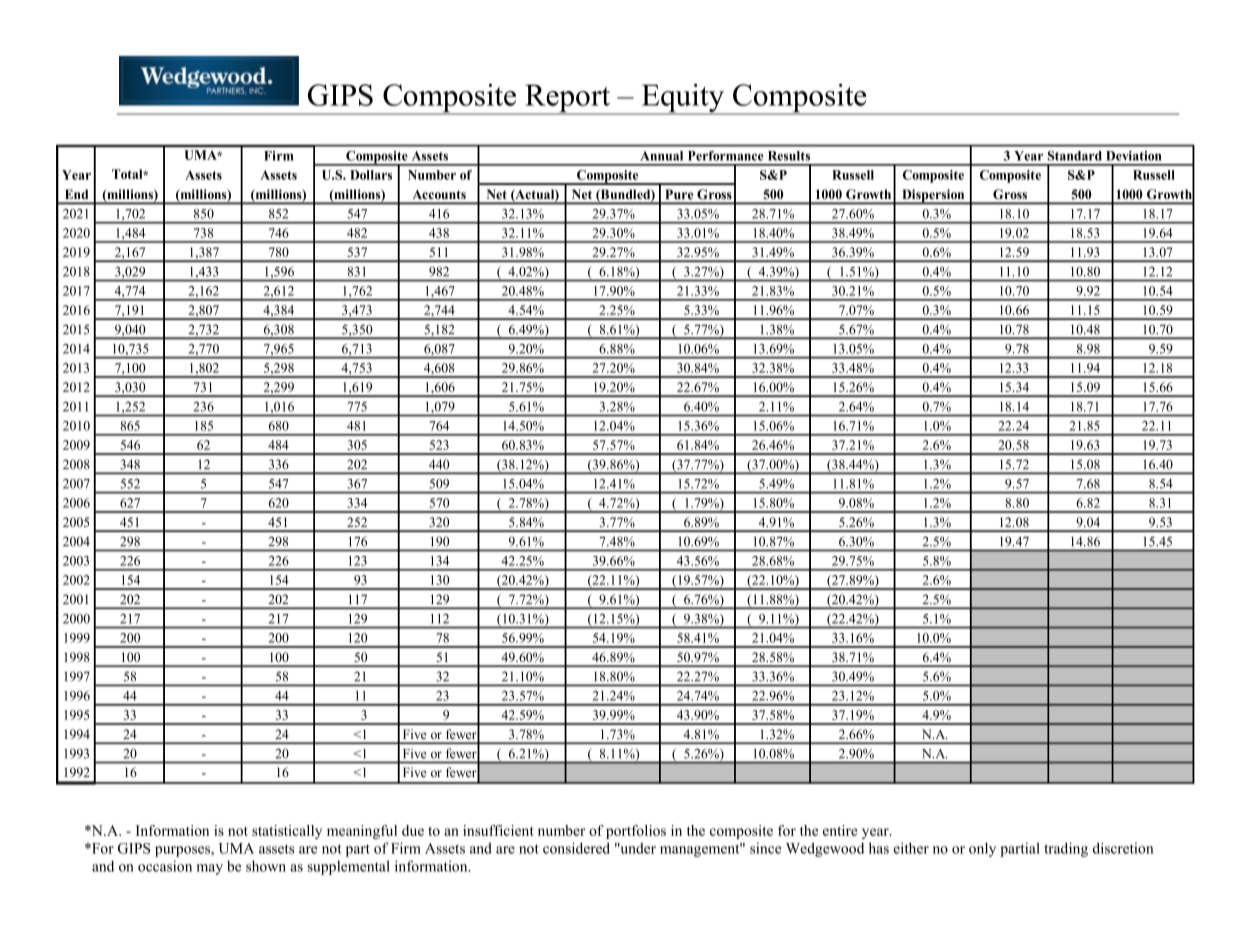 The width and height of the image is (1233, 952). I want to click on statistically, so click(287, 832).
